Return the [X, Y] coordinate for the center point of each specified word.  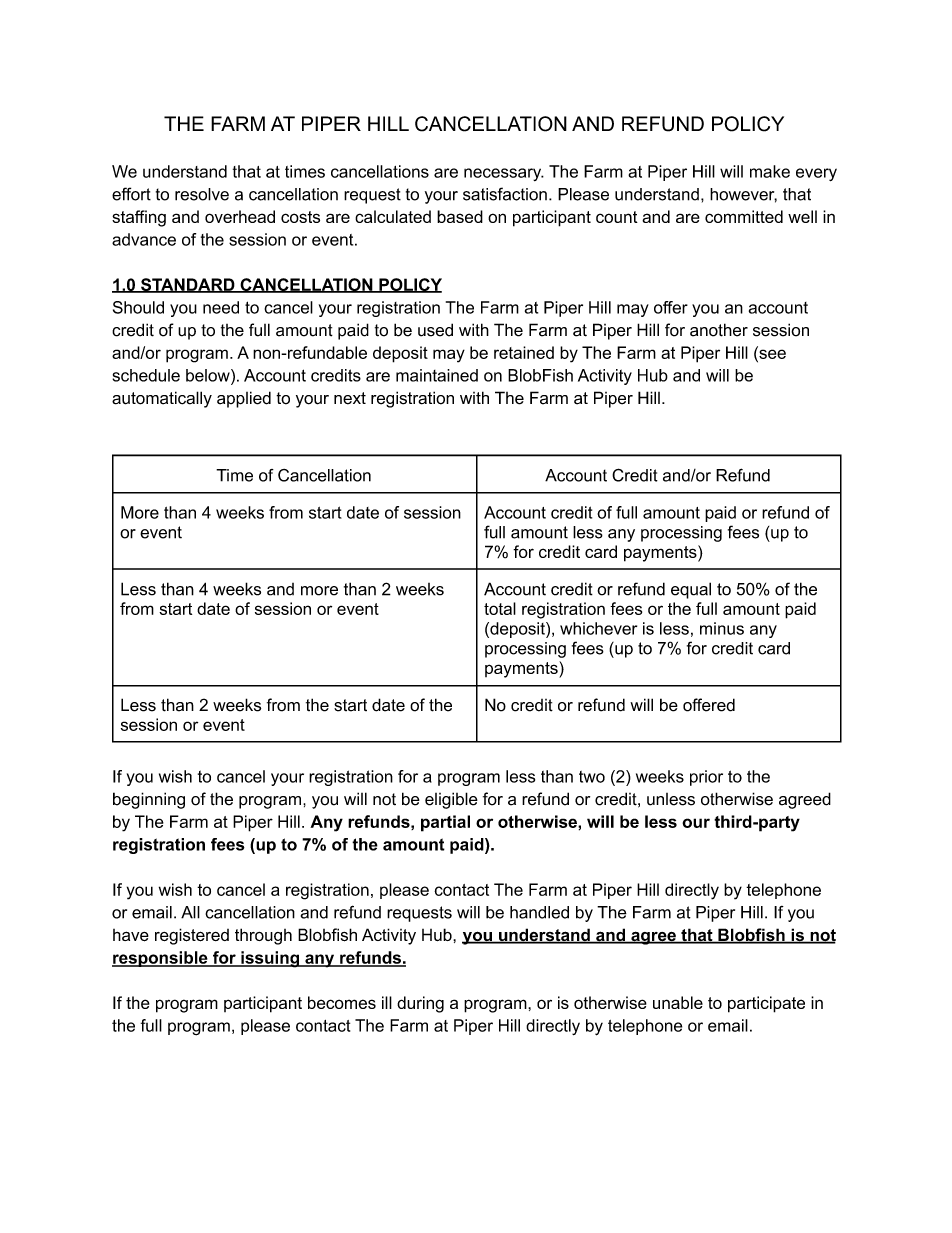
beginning [149, 800]
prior [706, 778]
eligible [451, 800]
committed [744, 216]
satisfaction [505, 194]
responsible [161, 959]
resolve [202, 194]
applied [244, 399]
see [771, 354]
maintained [437, 375]
